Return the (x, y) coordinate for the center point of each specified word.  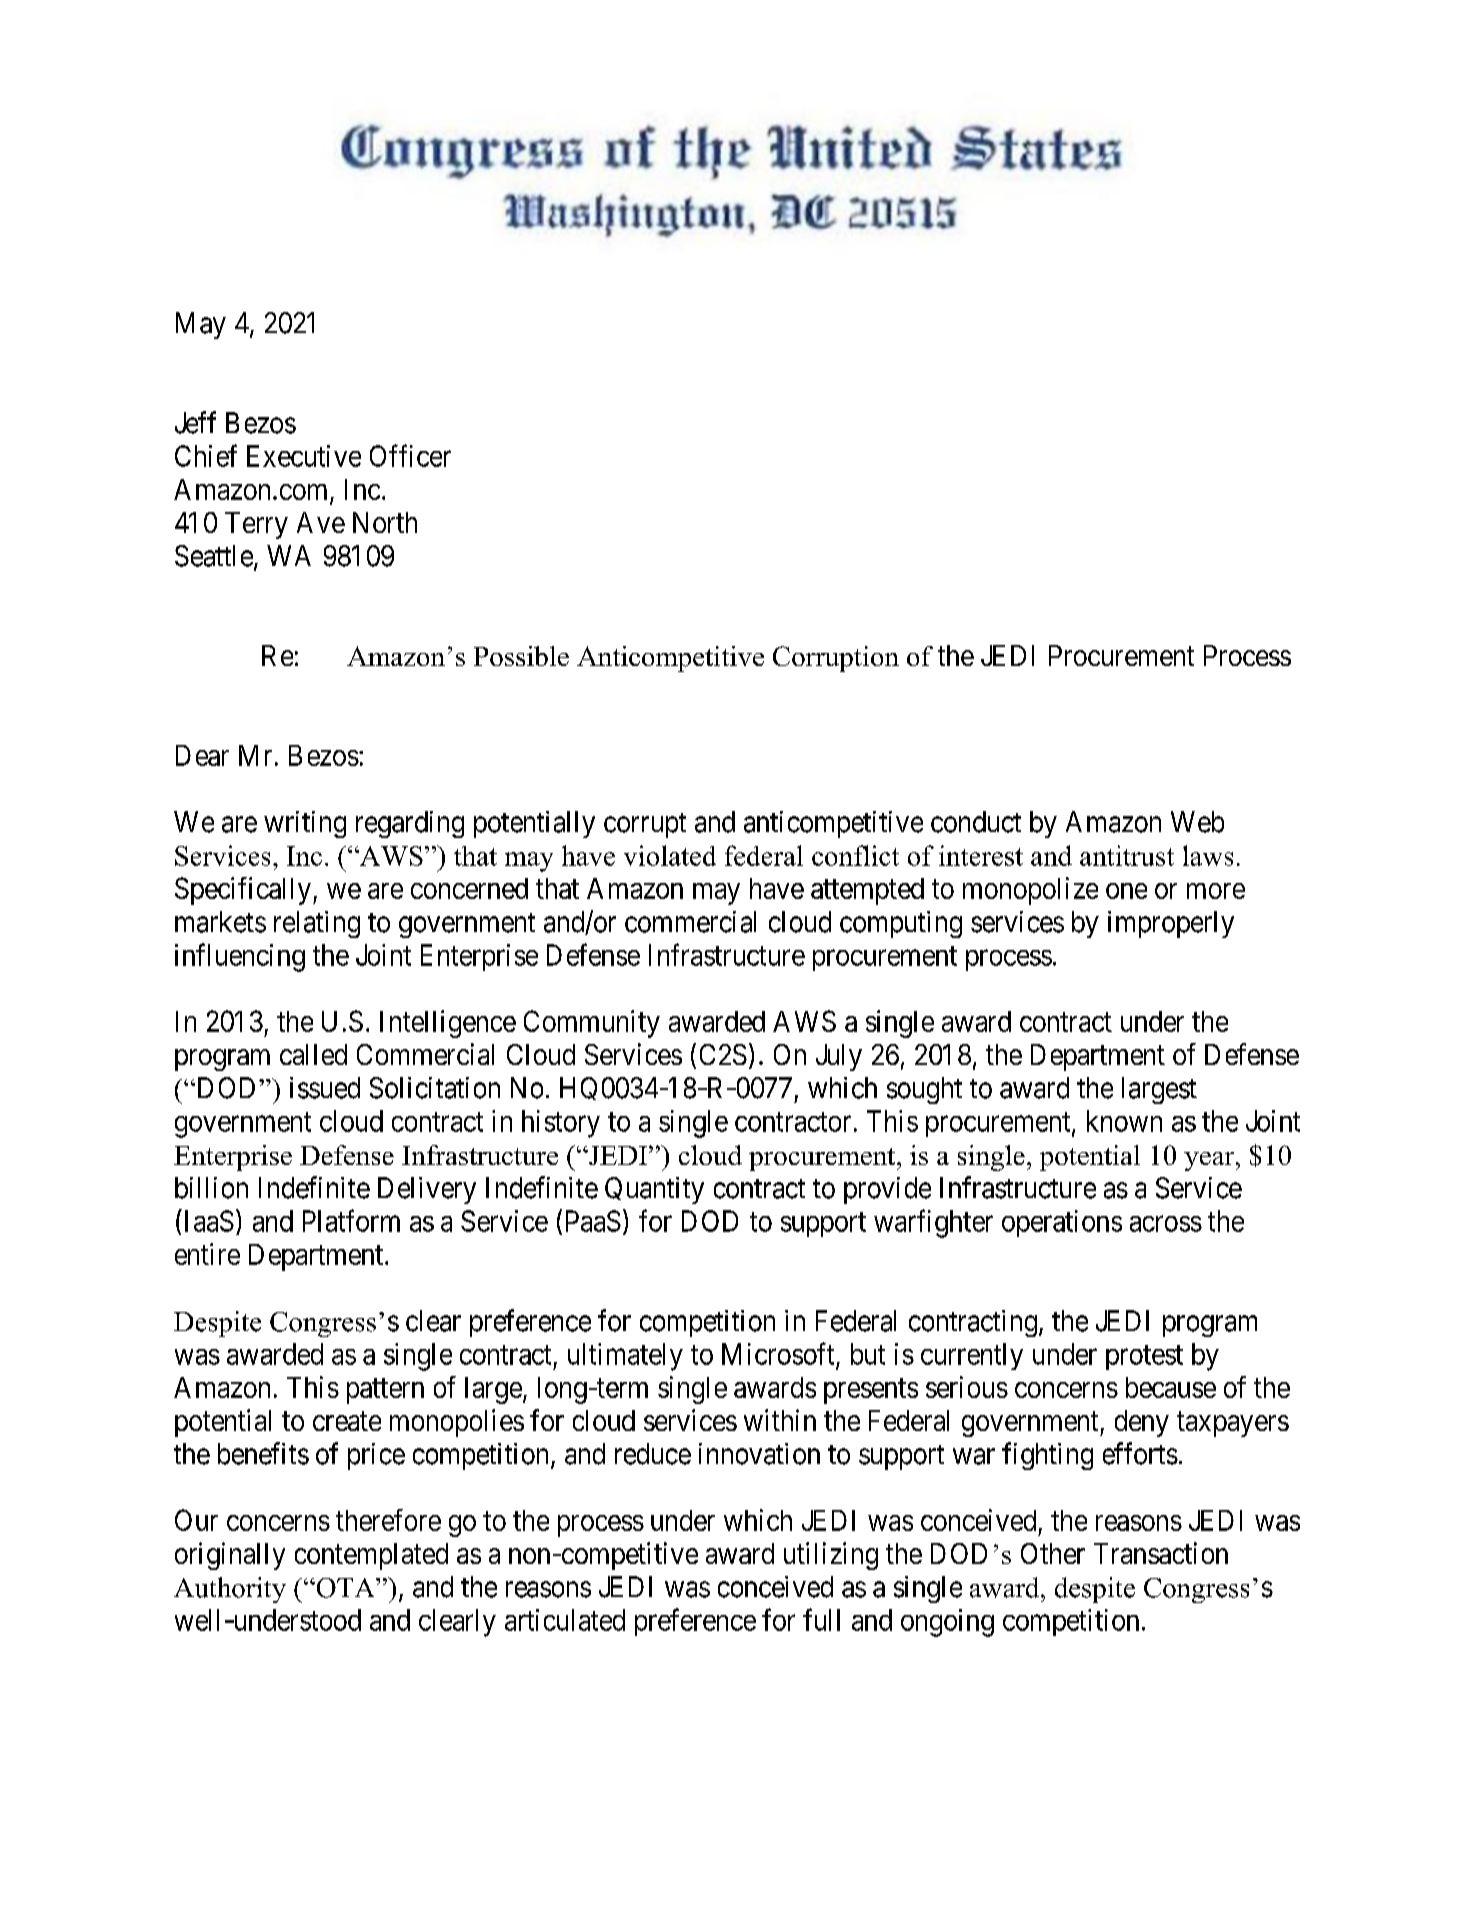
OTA (345, 1588)
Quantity (654, 1190)
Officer (410, 455)
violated (670, 855)
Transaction (1161, 1553)
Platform (351, 1220)
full (821, 1619)
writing (305, 824)
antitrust (1127, 855)
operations (1062, 1223)
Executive (304, 456)
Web (1197, 822)
